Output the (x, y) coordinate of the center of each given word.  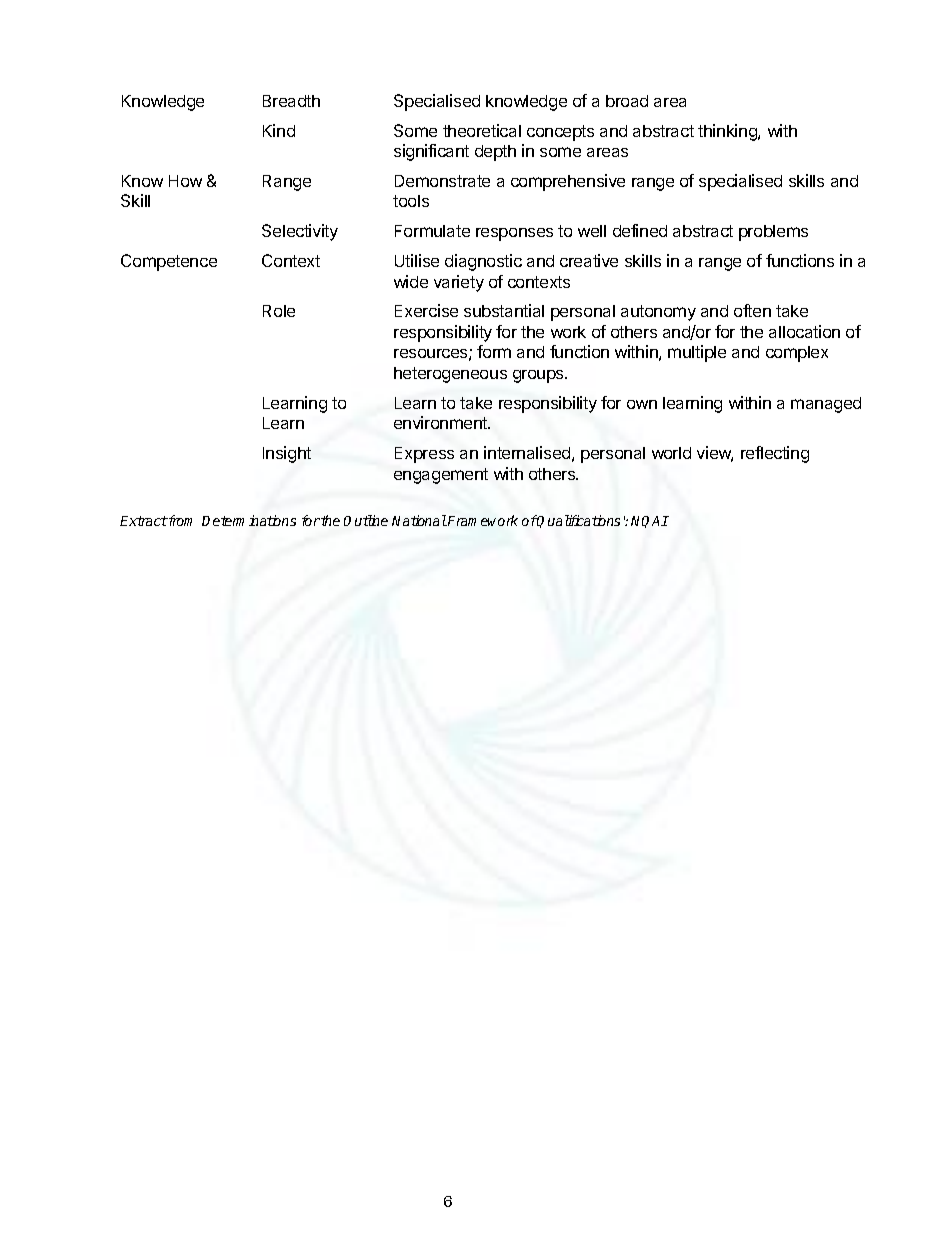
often (752, 310)
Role (279, 311)
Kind (279, 130)
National (419, 520)
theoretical (482, 130)
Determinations (249, 520)
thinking (728, 132)
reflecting (775, 454)
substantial (504, 310)
